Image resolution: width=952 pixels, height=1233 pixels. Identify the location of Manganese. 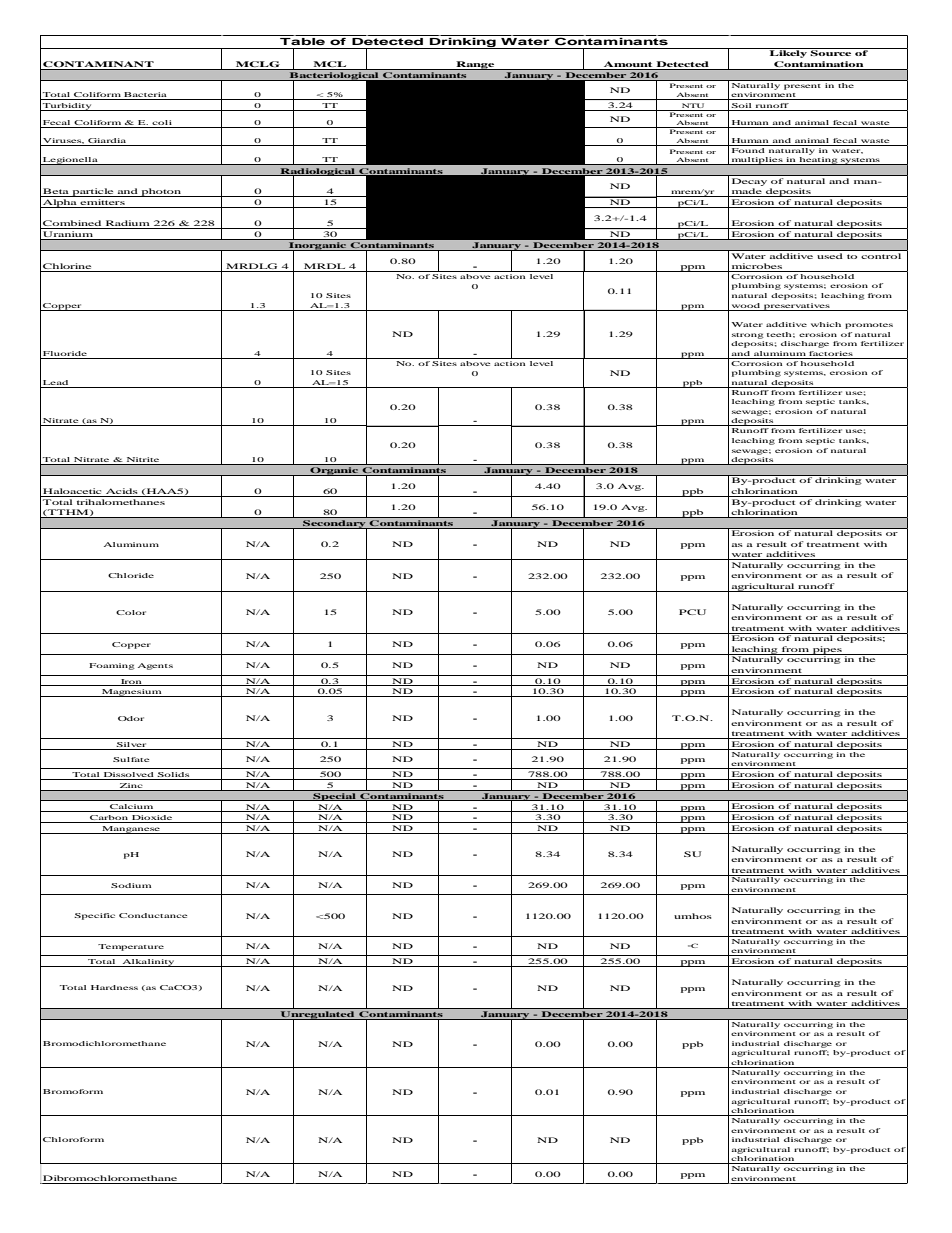
(131, 830).
